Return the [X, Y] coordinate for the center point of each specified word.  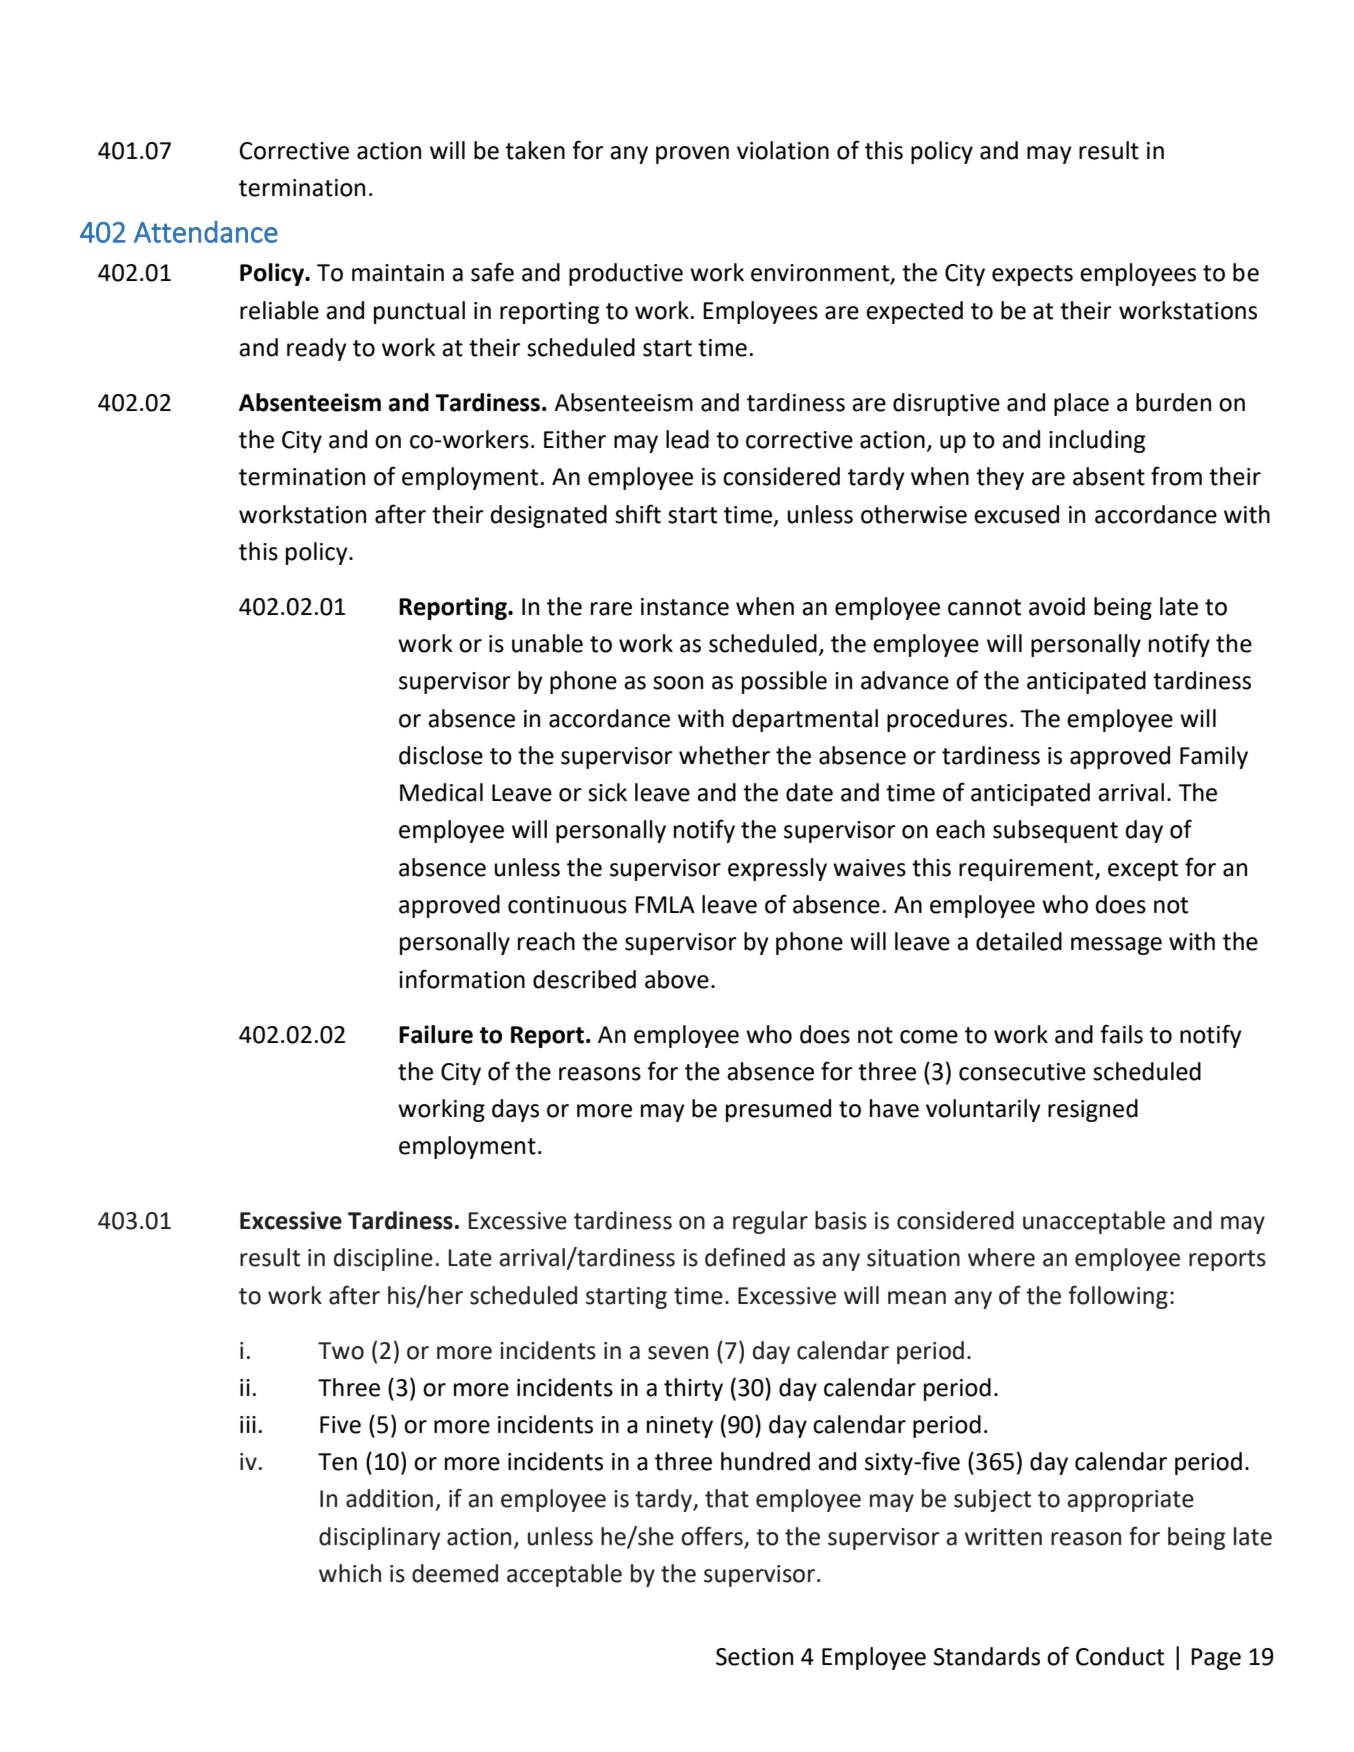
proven [692, 155]
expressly [777, 869]
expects [1032, 275]
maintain [398, 273]
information [462, 979]
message [1116, 946]
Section [754, 1657]
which [350, 1573]
